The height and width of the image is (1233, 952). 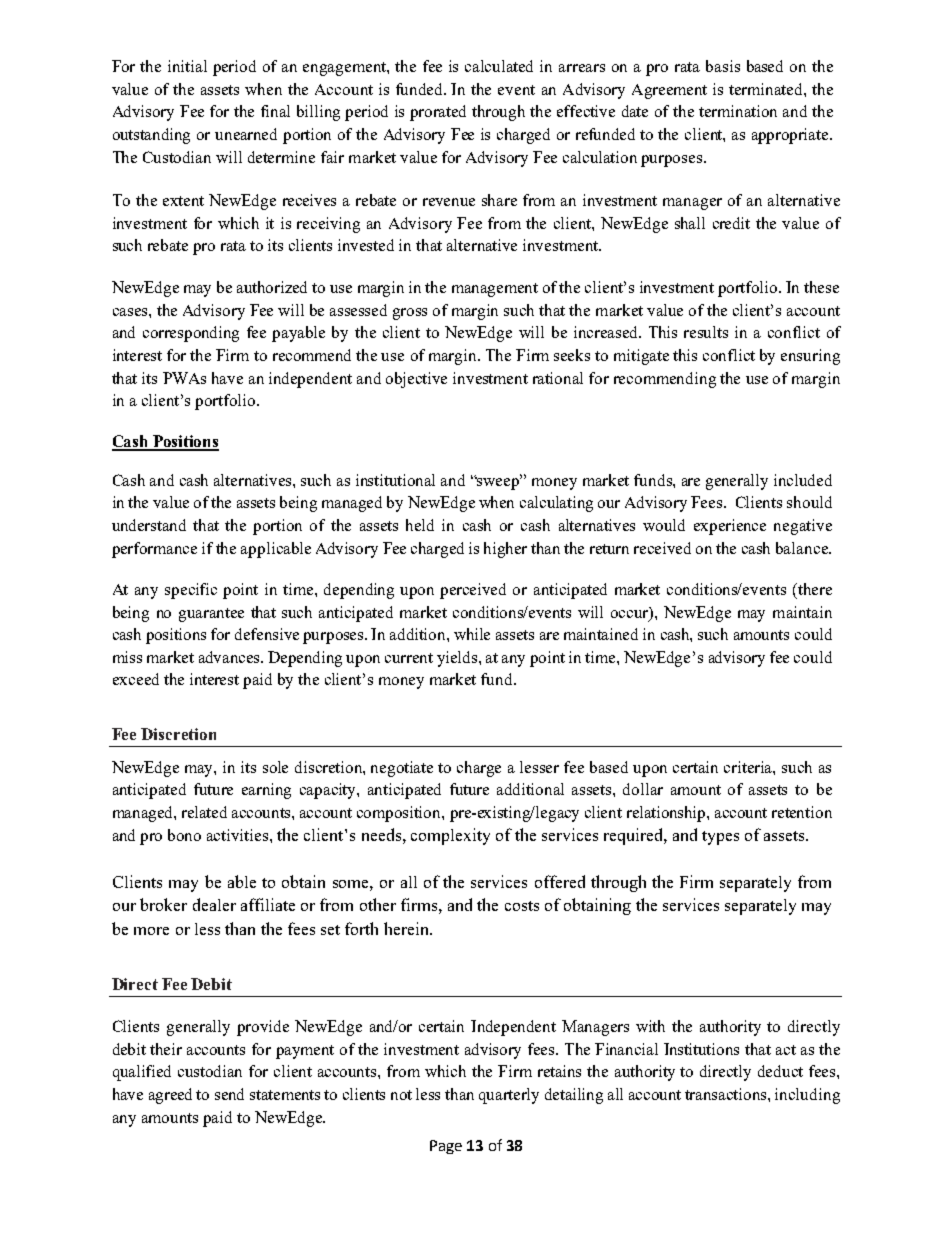 I want to click on transactions, so click(x=727, y=1094).
